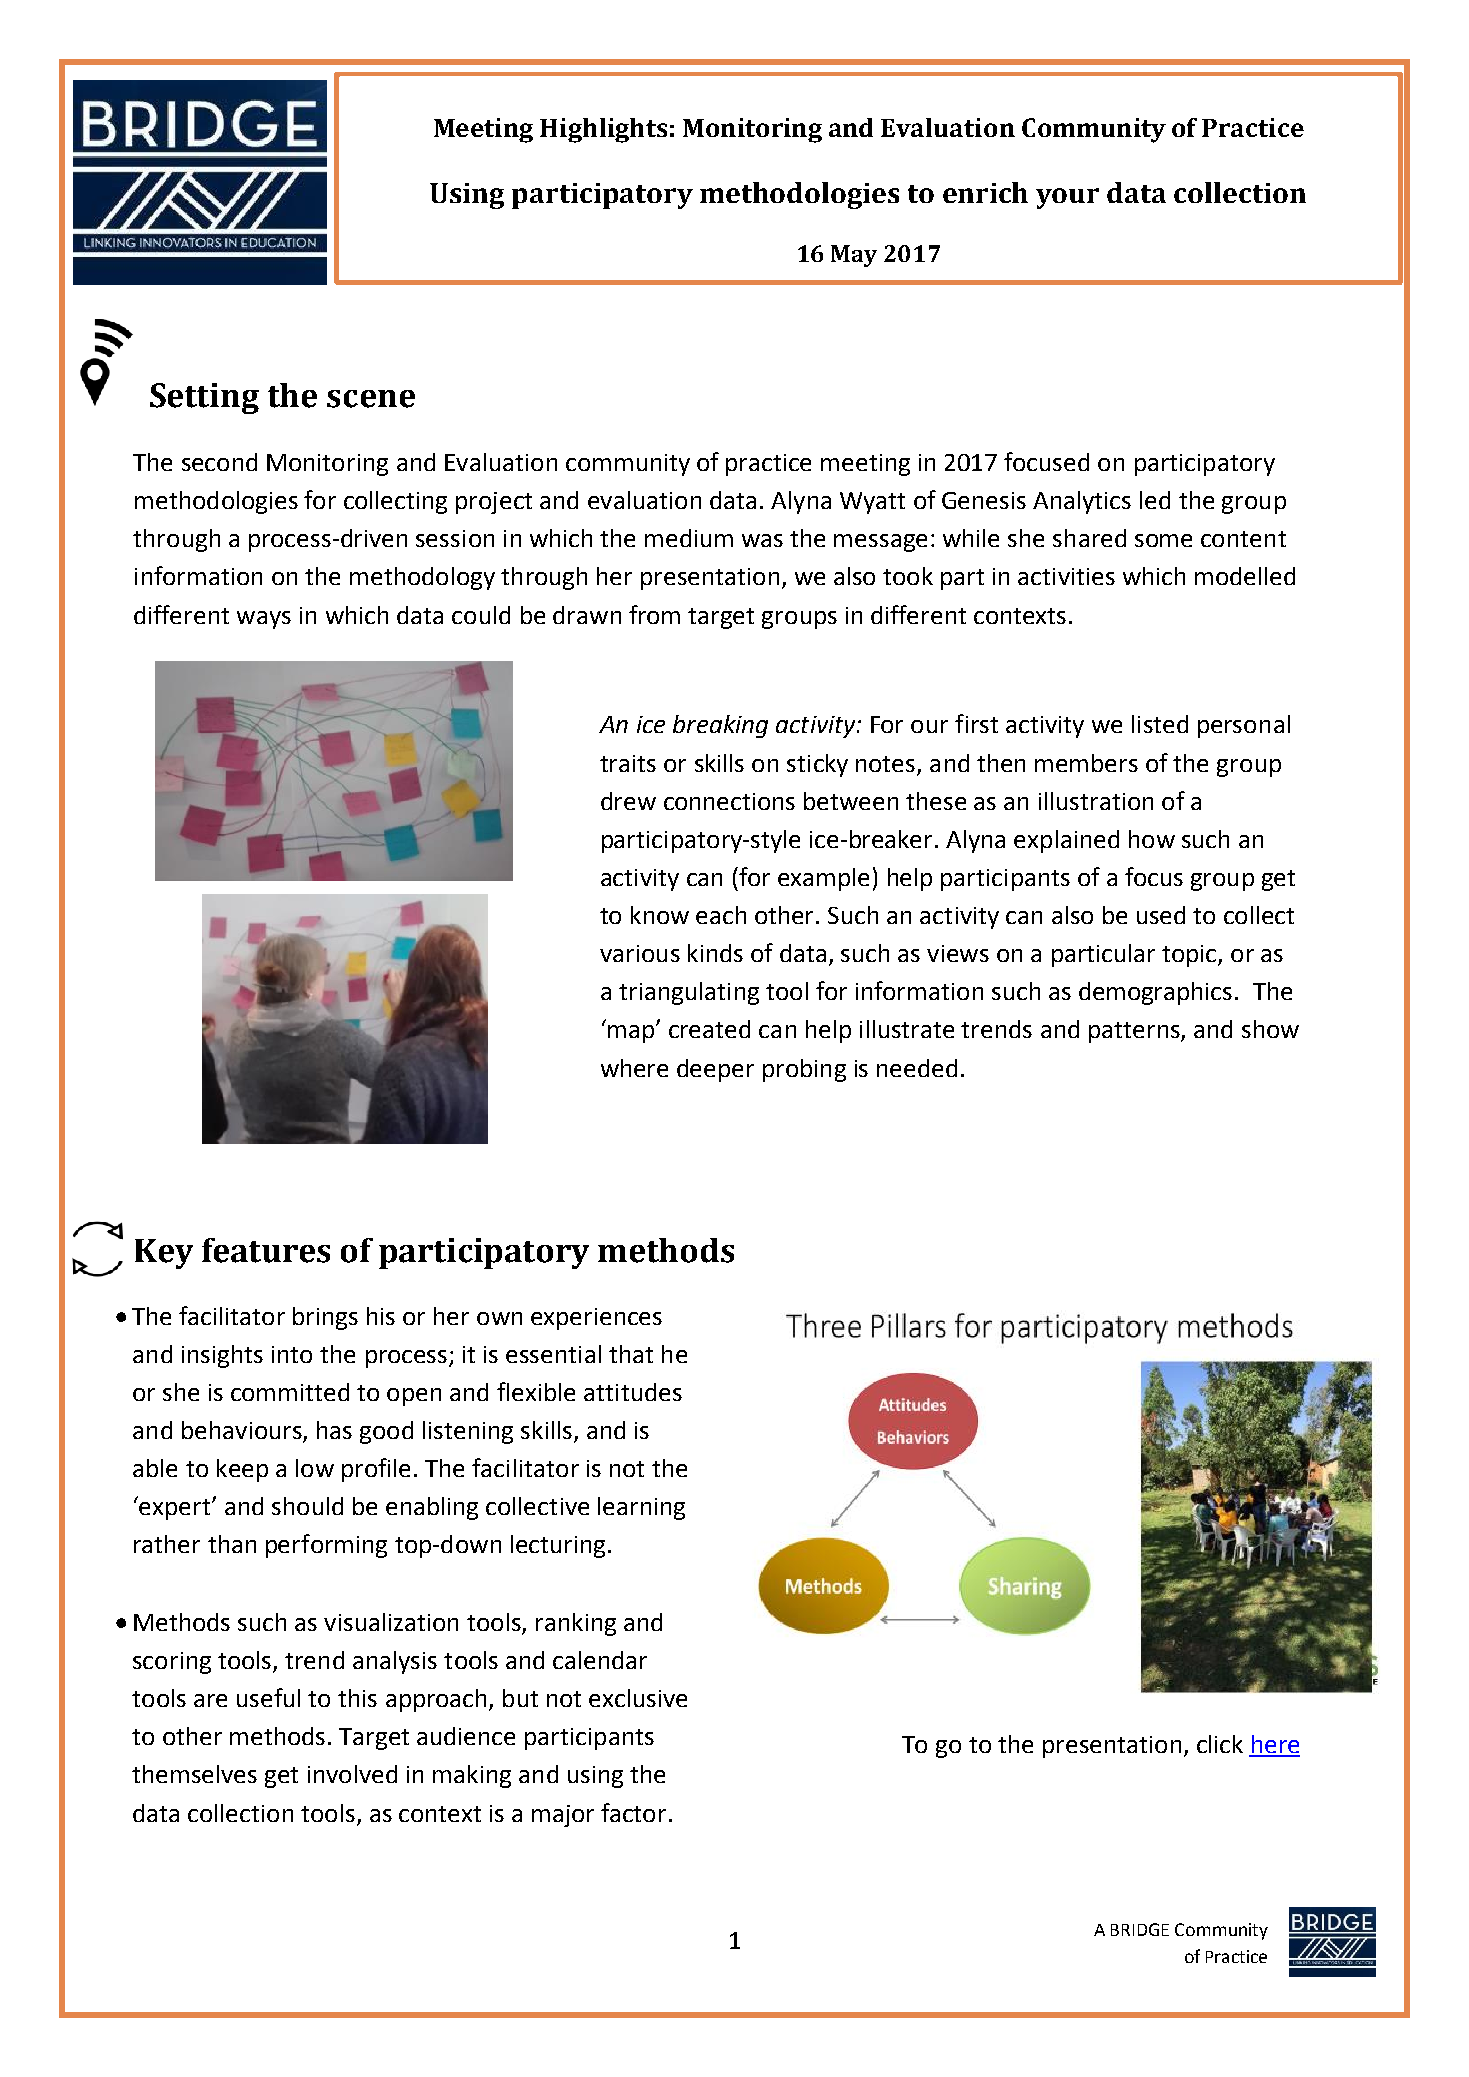 The height and width of the screenshot is (2077, 1469). Describe the element at coordinates (352, 1774) in the screenshot. I see `involved` at that location.
